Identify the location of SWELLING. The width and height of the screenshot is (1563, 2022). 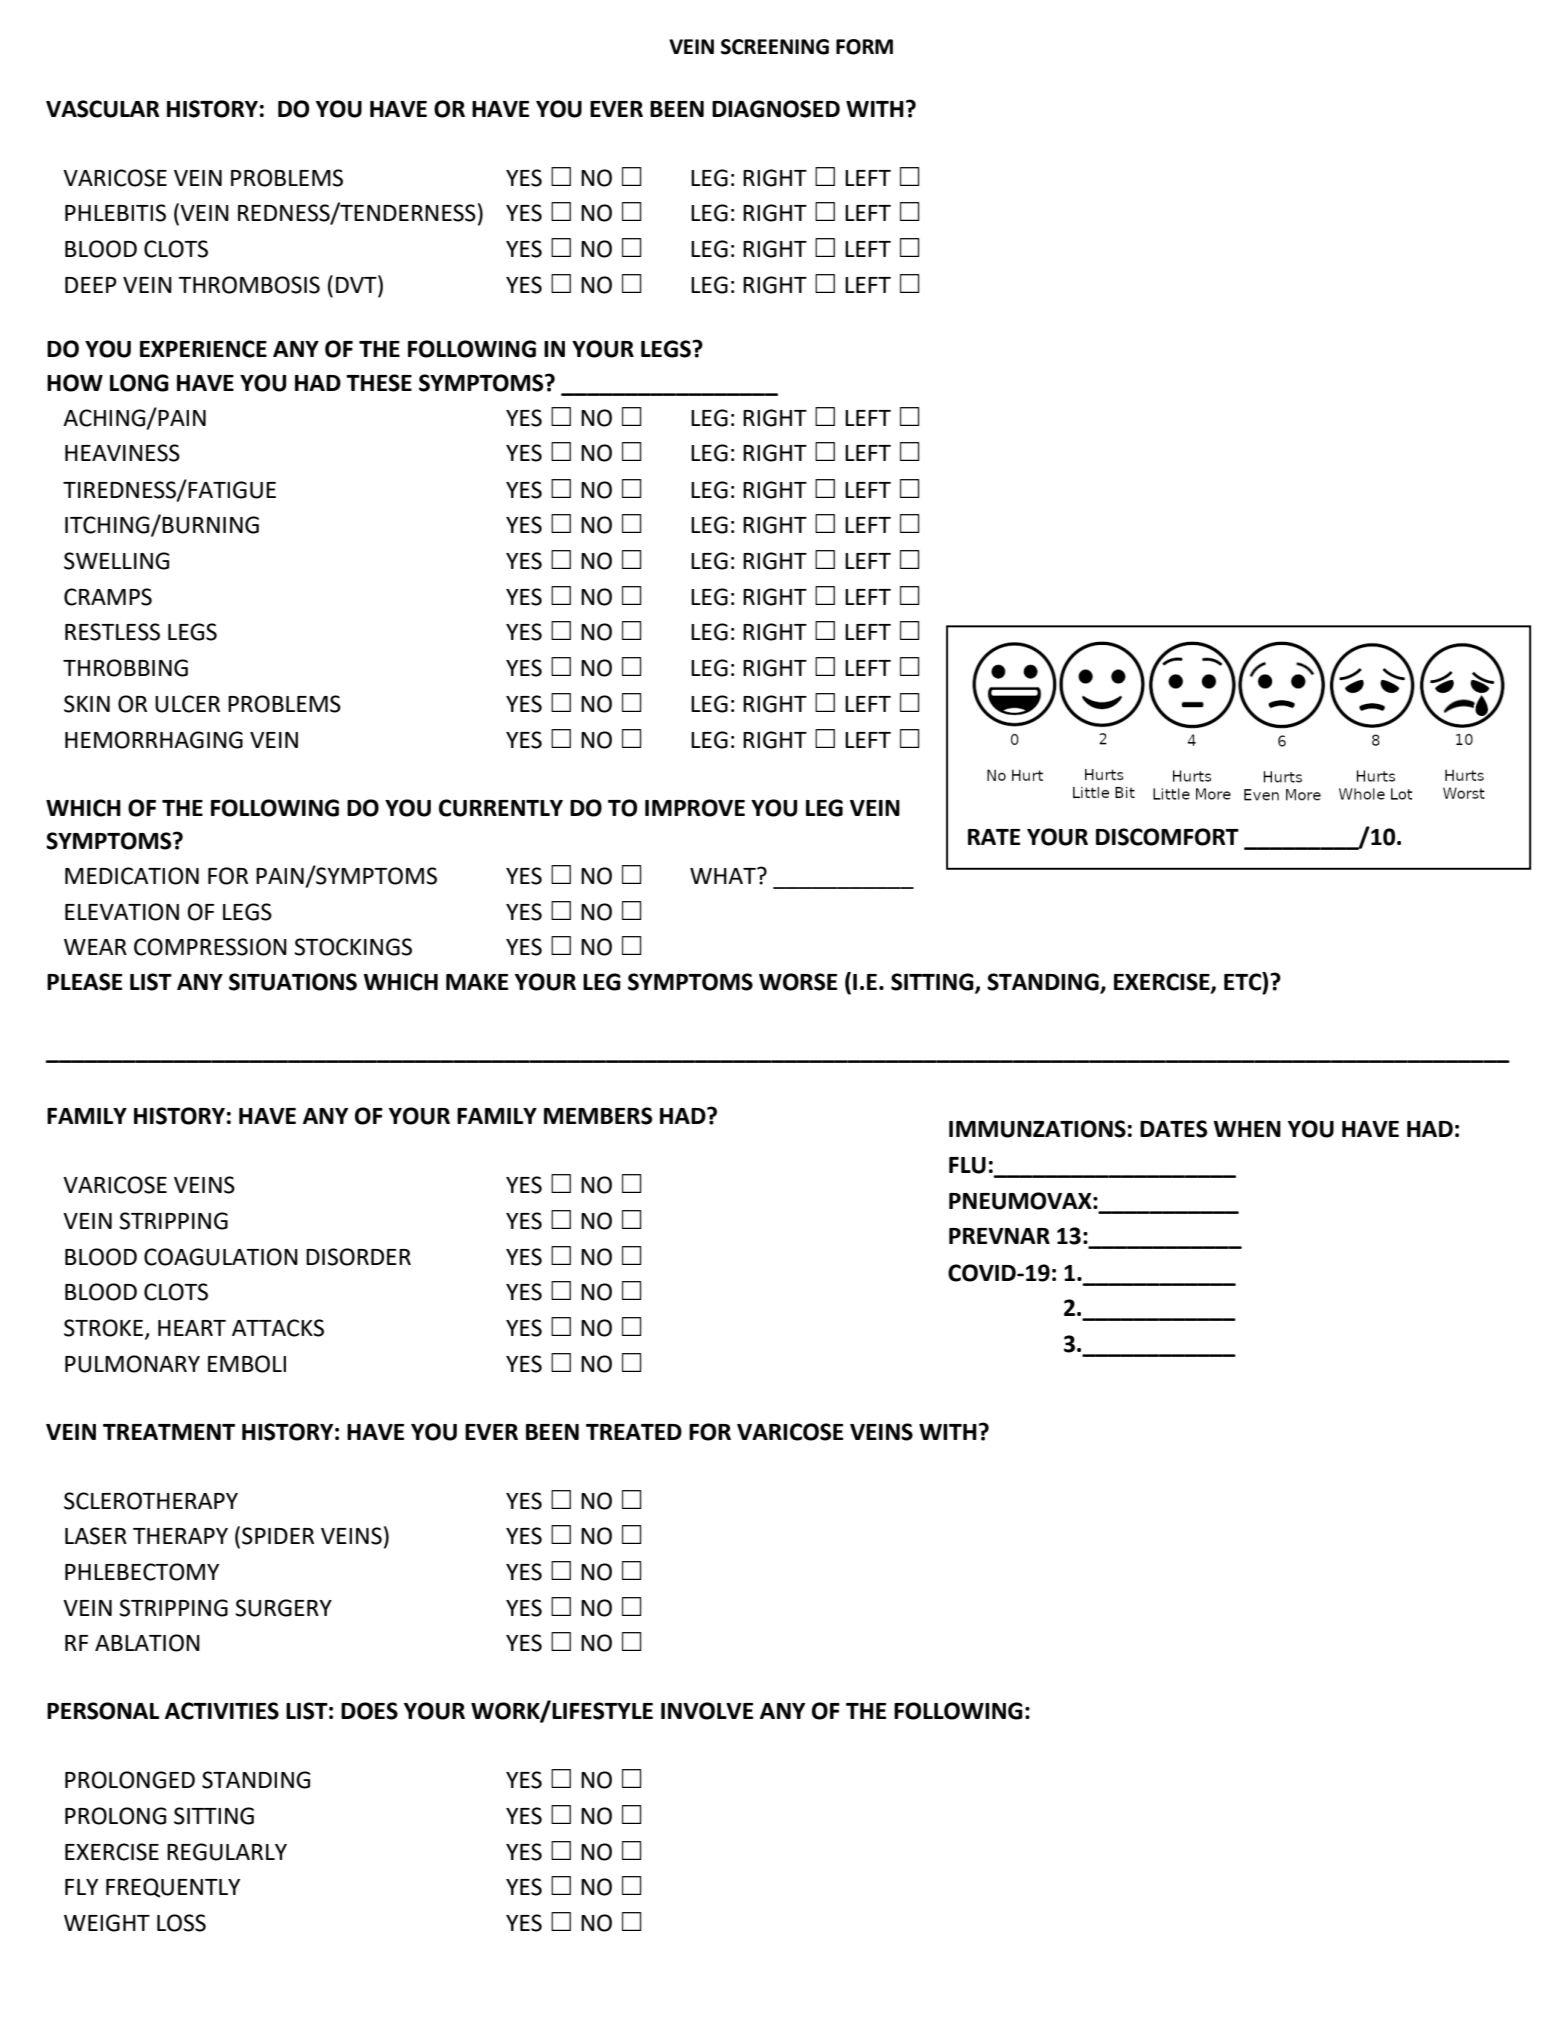
(116, 561).
